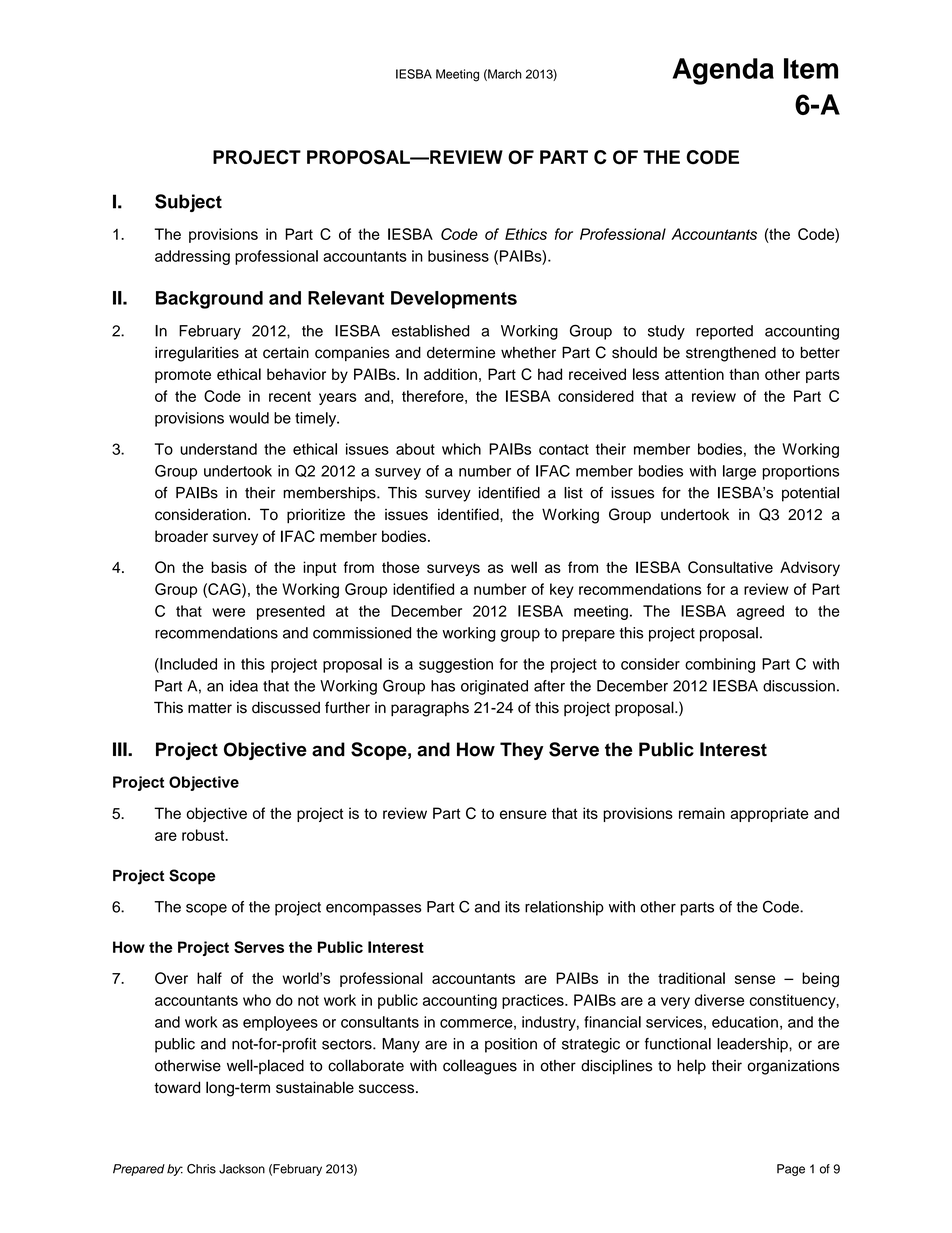  Describe the element at coordinates (480, 1067) in the image. I see `colleagues` at that location.
